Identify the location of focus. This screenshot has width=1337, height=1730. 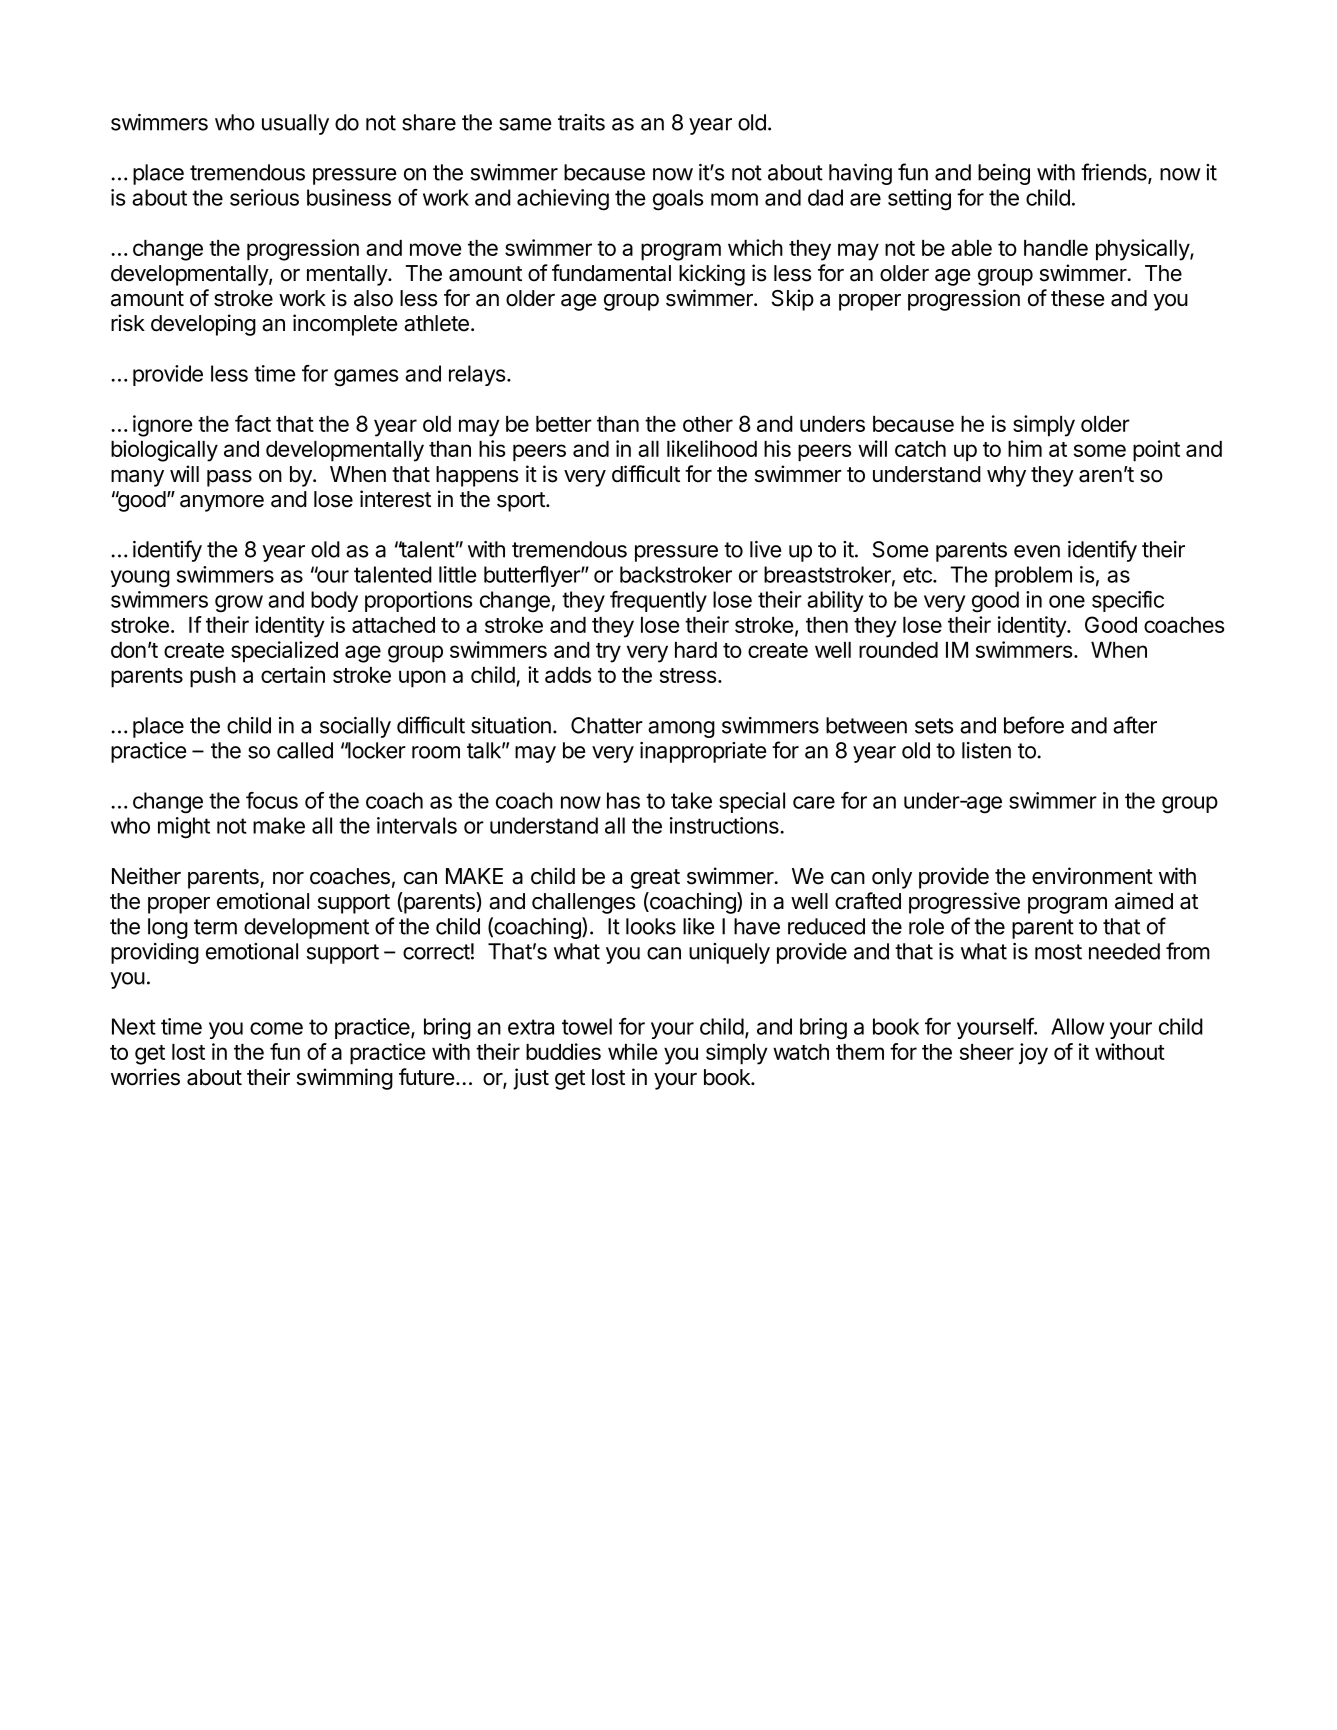
(272, 800).
